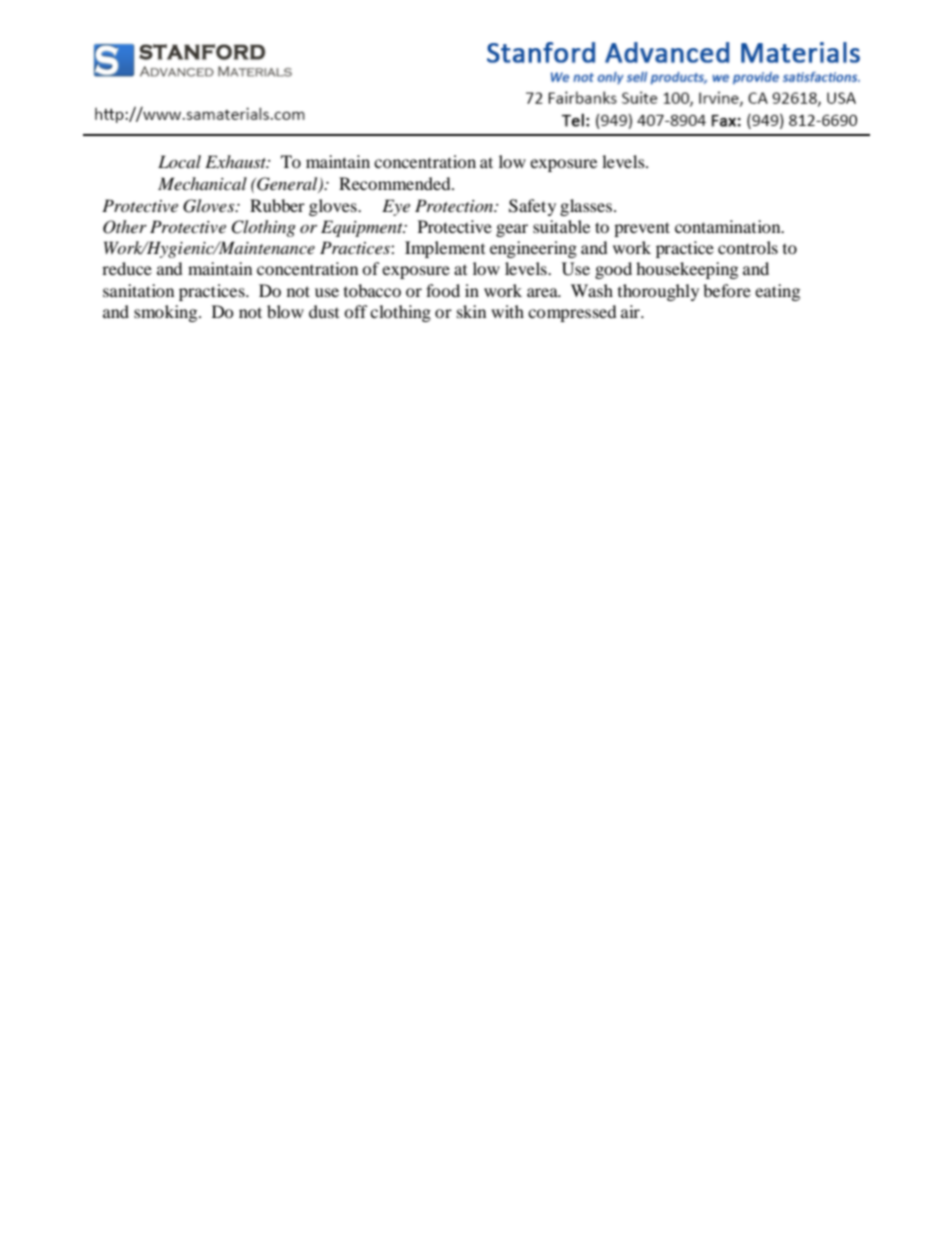 The image size is (952, 1233). I want to click on Protection, so click(455, 205).
